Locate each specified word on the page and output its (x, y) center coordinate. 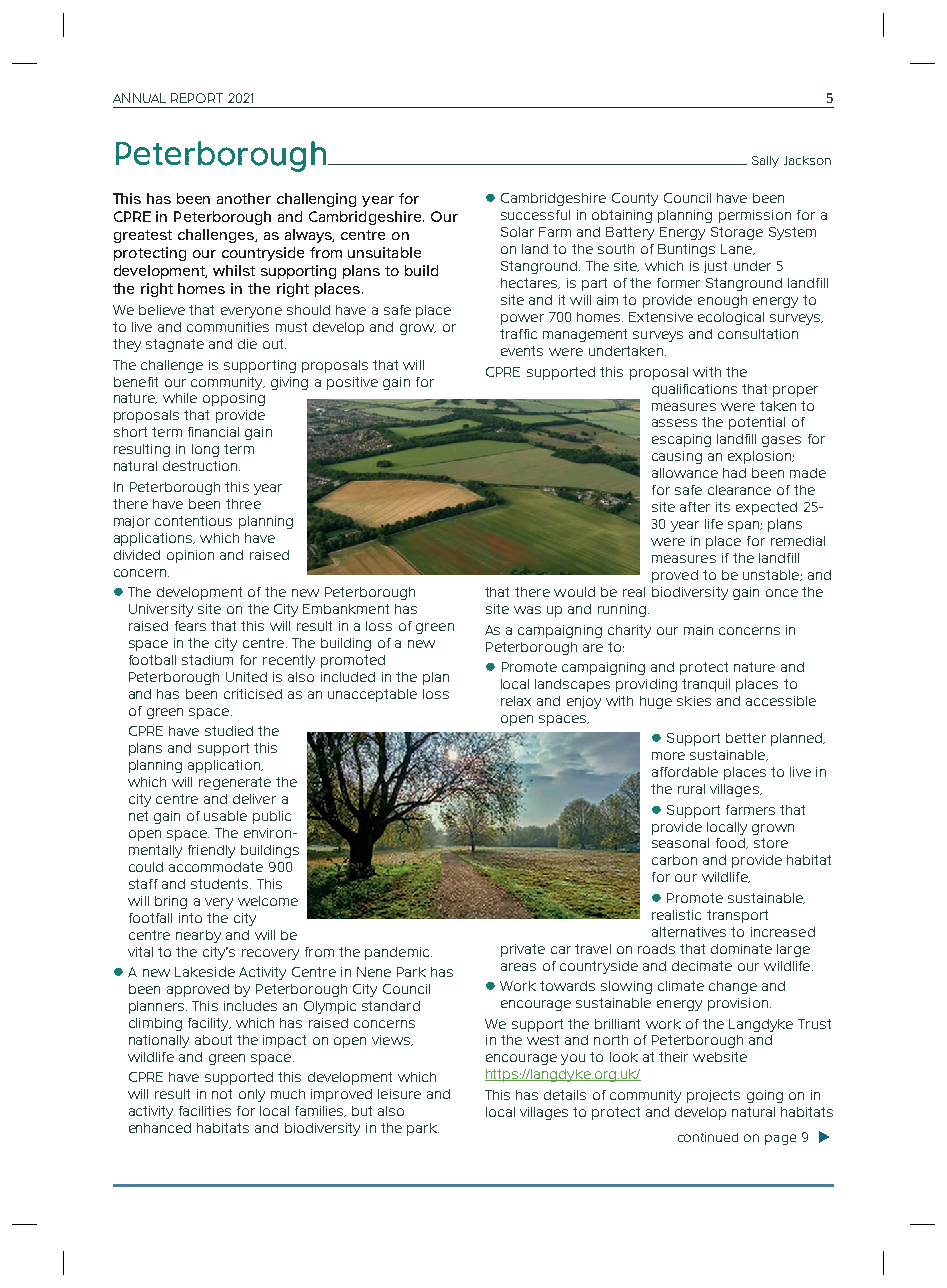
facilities (205, 1111)
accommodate (216, 867)
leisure (399, 1094)
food (732, 843)
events (522, 351)
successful (535, 215)
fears (190, 626)
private (523, 950)
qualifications (694, 390)
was (527, 610)
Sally (765, 162)
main (698, 630)
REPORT (197, 98)
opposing (234, 399)
